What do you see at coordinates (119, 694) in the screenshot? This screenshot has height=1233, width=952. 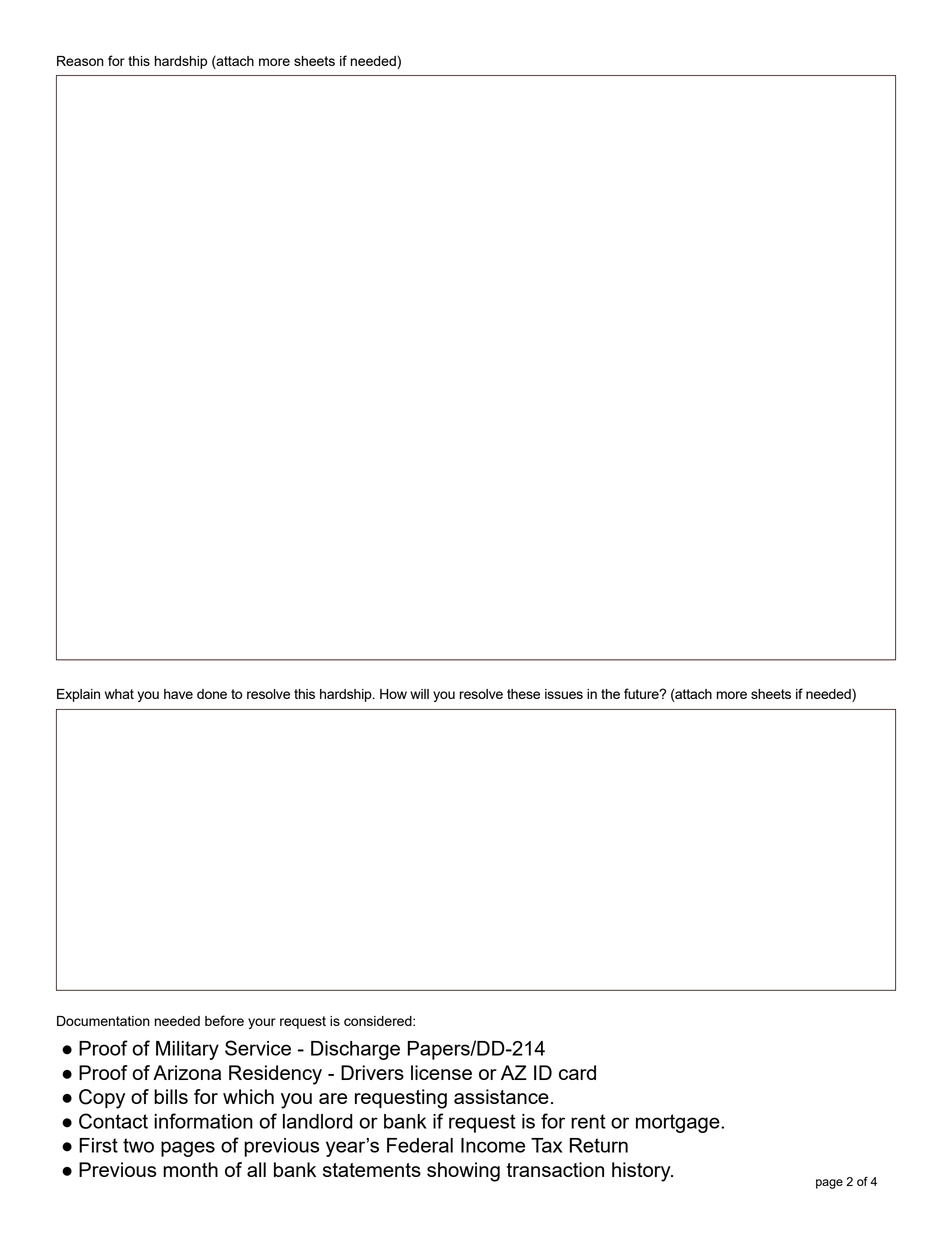 I see `what` at bounding box center [119, 694].
